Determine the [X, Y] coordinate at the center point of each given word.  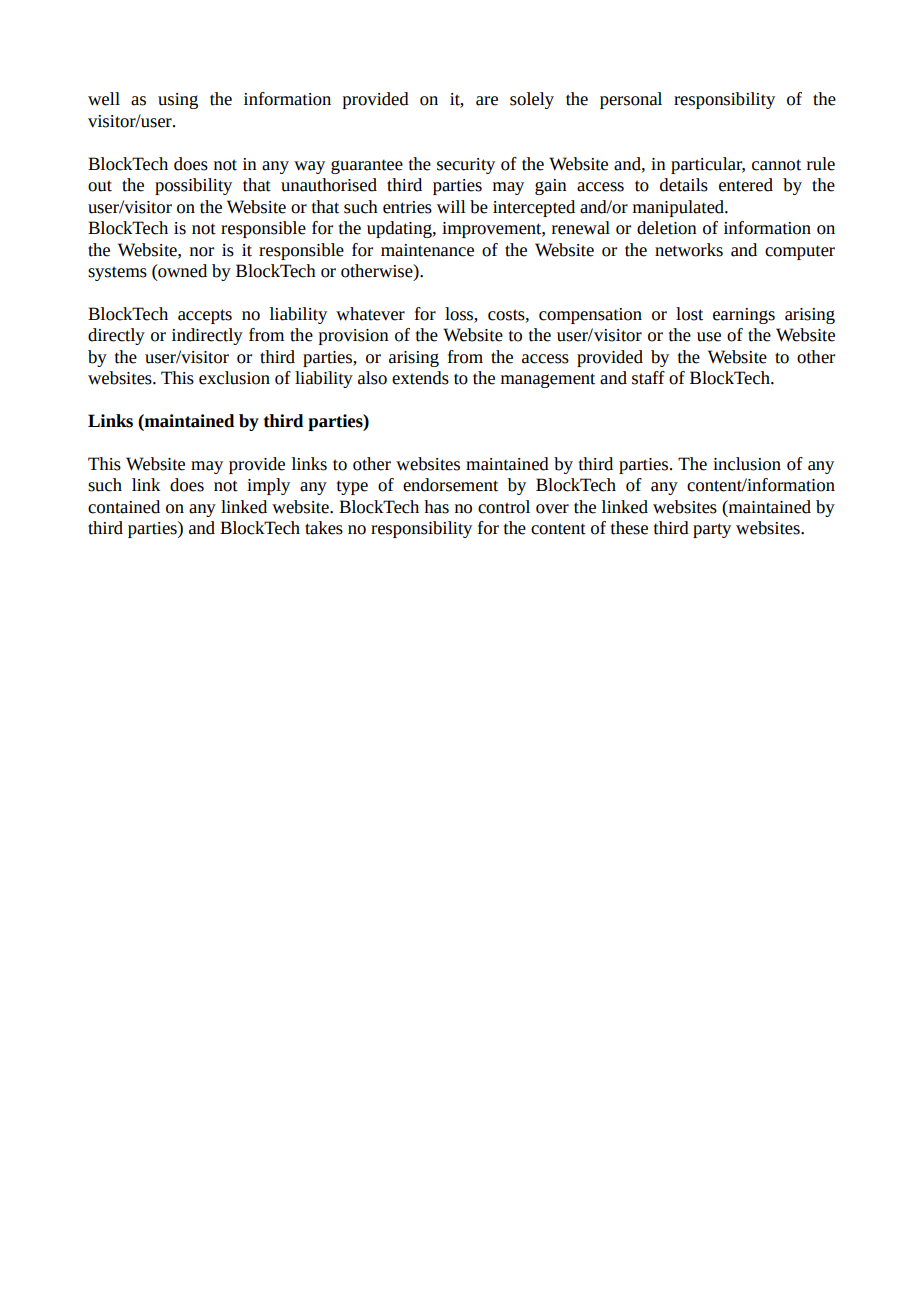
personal [631, 100]
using [178, 101]
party [712, 530]
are [487, 101]
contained [124, 507]
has [436, 507]
